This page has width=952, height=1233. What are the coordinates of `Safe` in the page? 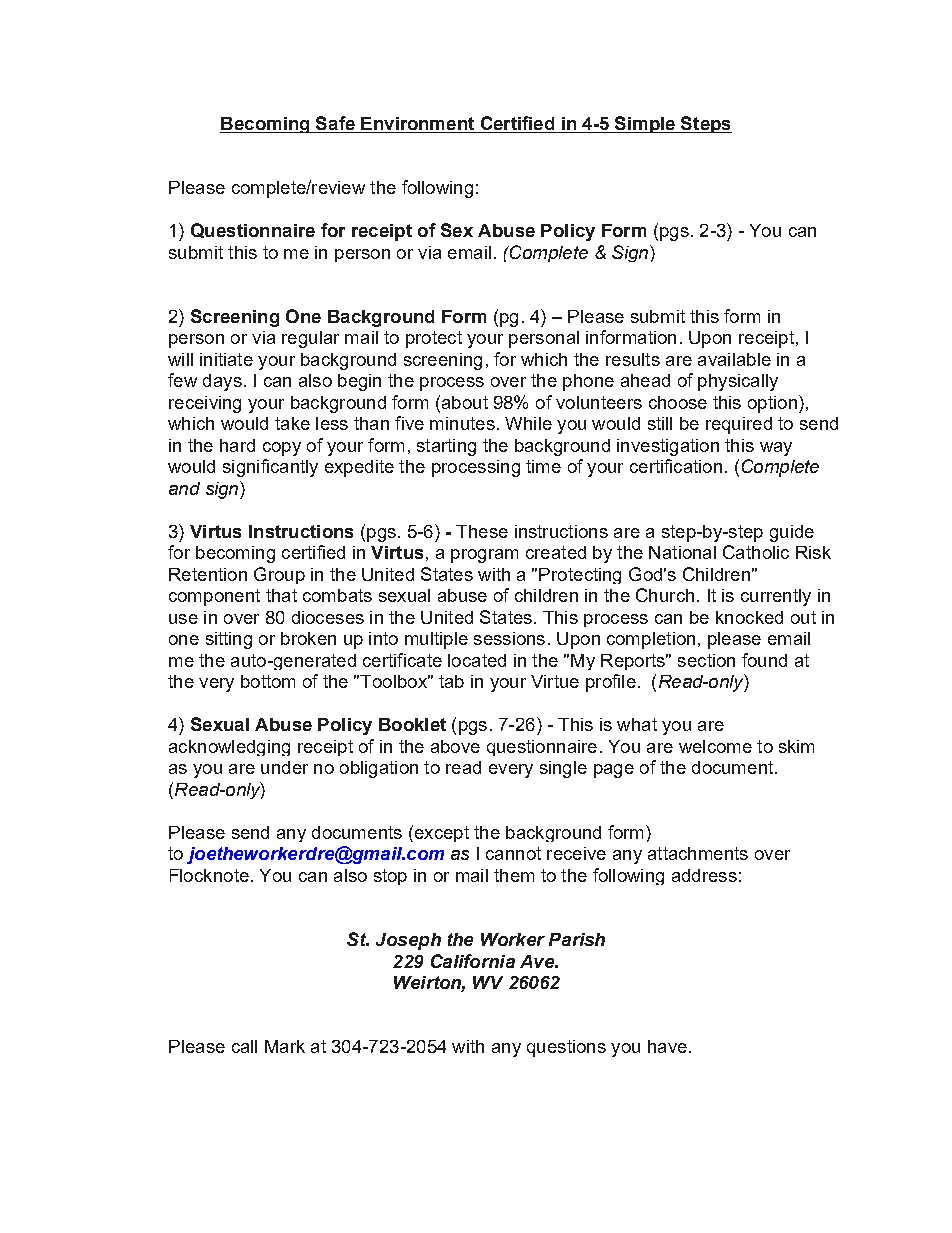 It's located at (335, 123).
